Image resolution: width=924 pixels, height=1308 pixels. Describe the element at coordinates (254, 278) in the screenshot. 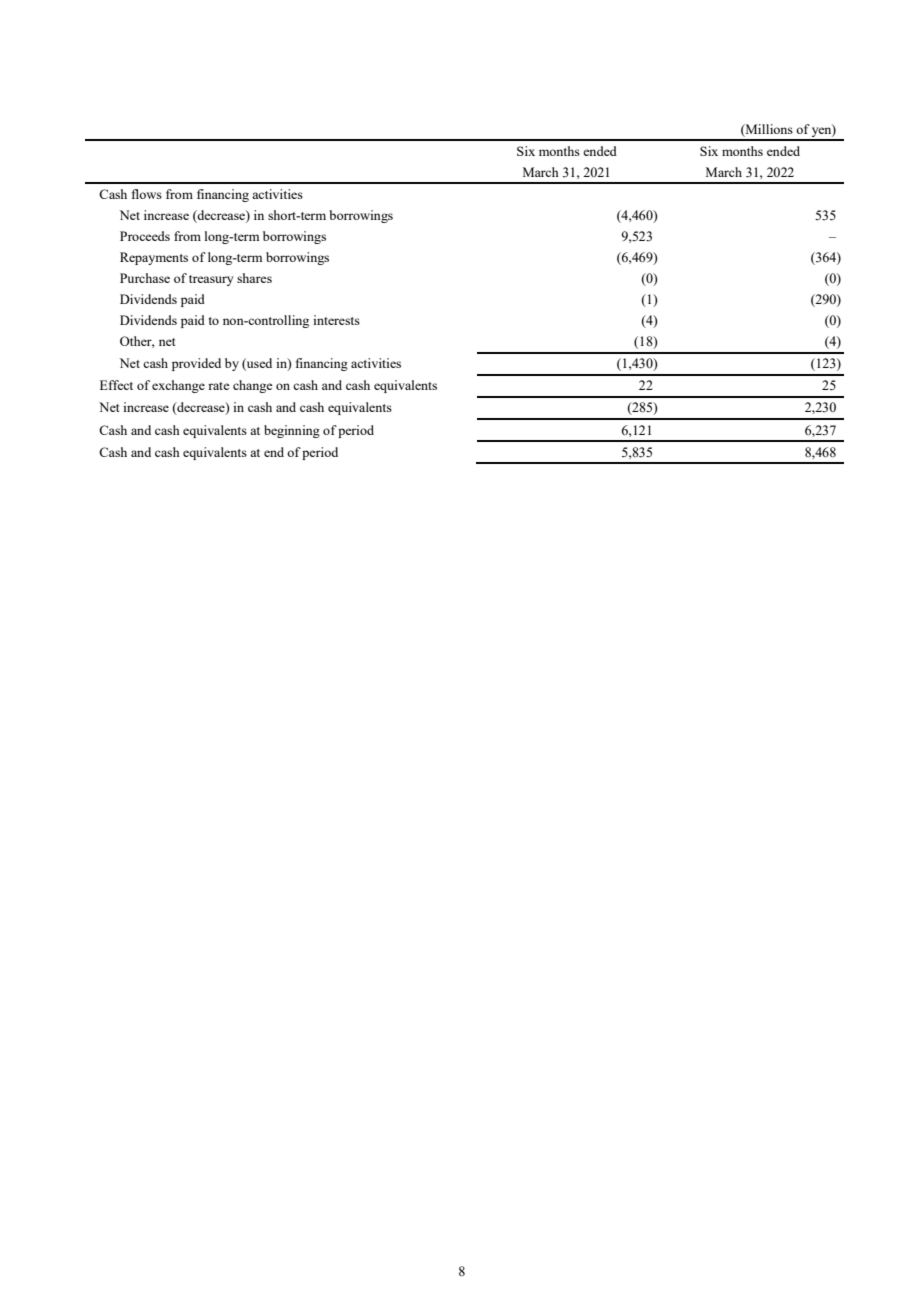

I see `shares` at that location.
